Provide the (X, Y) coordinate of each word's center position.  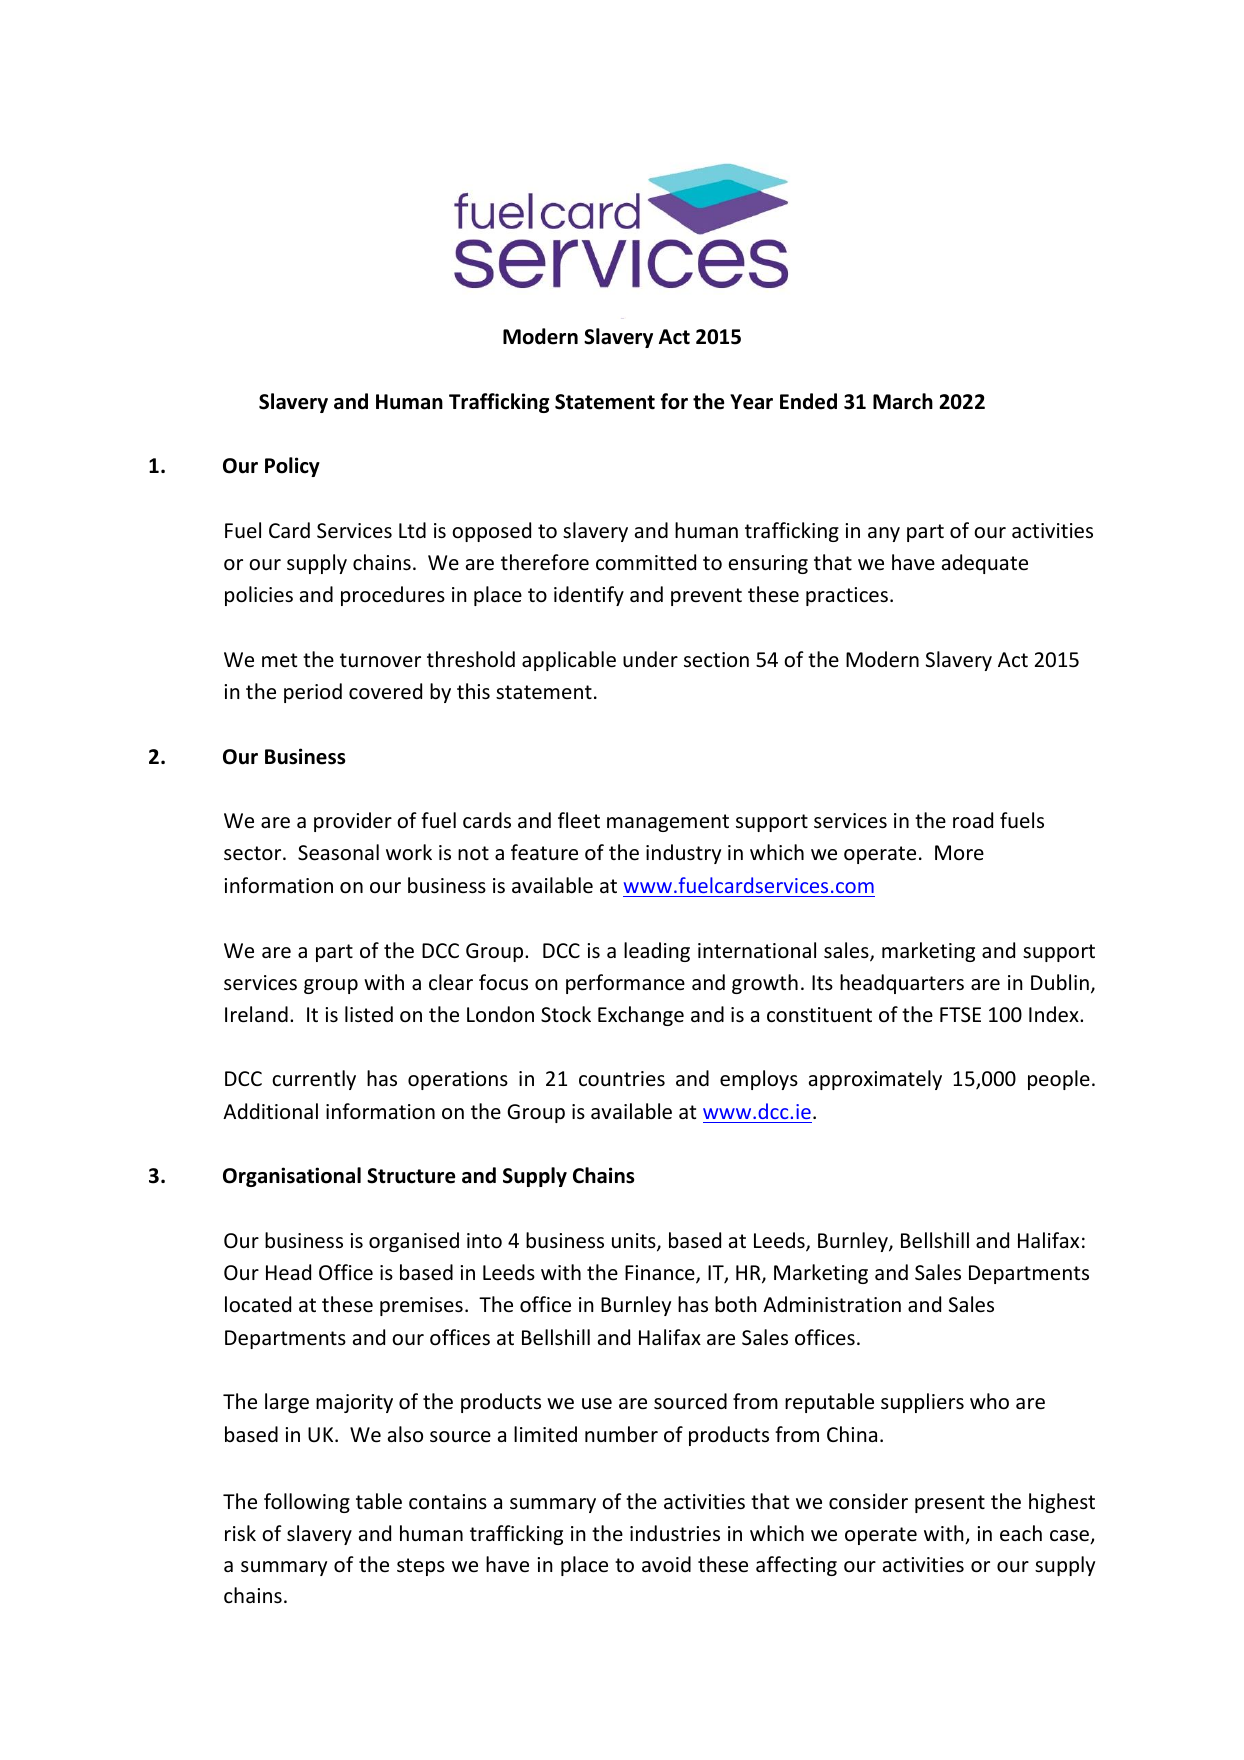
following (307, 1503)
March (903, 401)
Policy (292, 467)
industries (675, 1533)
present (950, 1504)
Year (751, 402)
